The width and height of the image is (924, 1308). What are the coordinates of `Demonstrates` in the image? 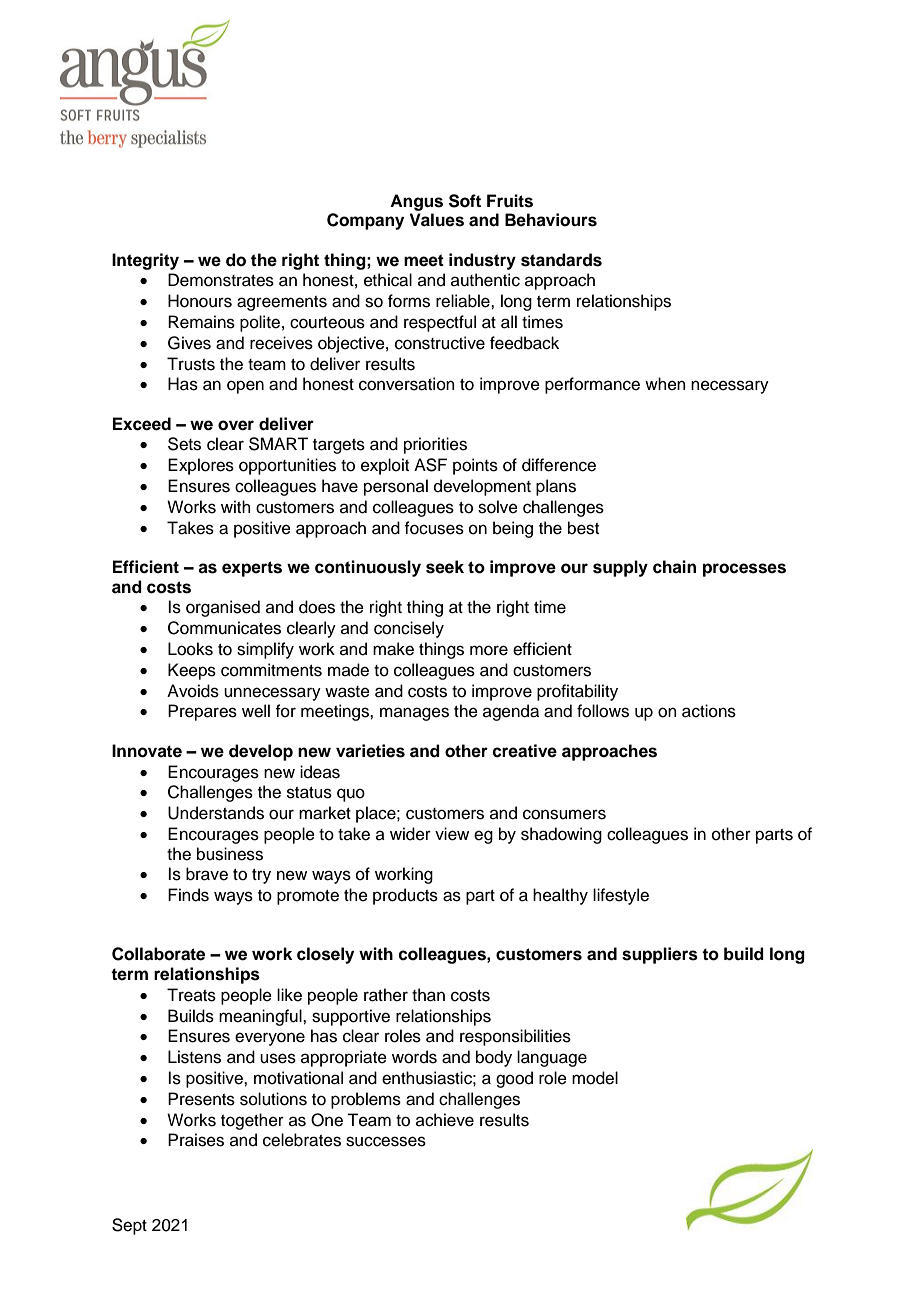 It's located at (221, 280).
